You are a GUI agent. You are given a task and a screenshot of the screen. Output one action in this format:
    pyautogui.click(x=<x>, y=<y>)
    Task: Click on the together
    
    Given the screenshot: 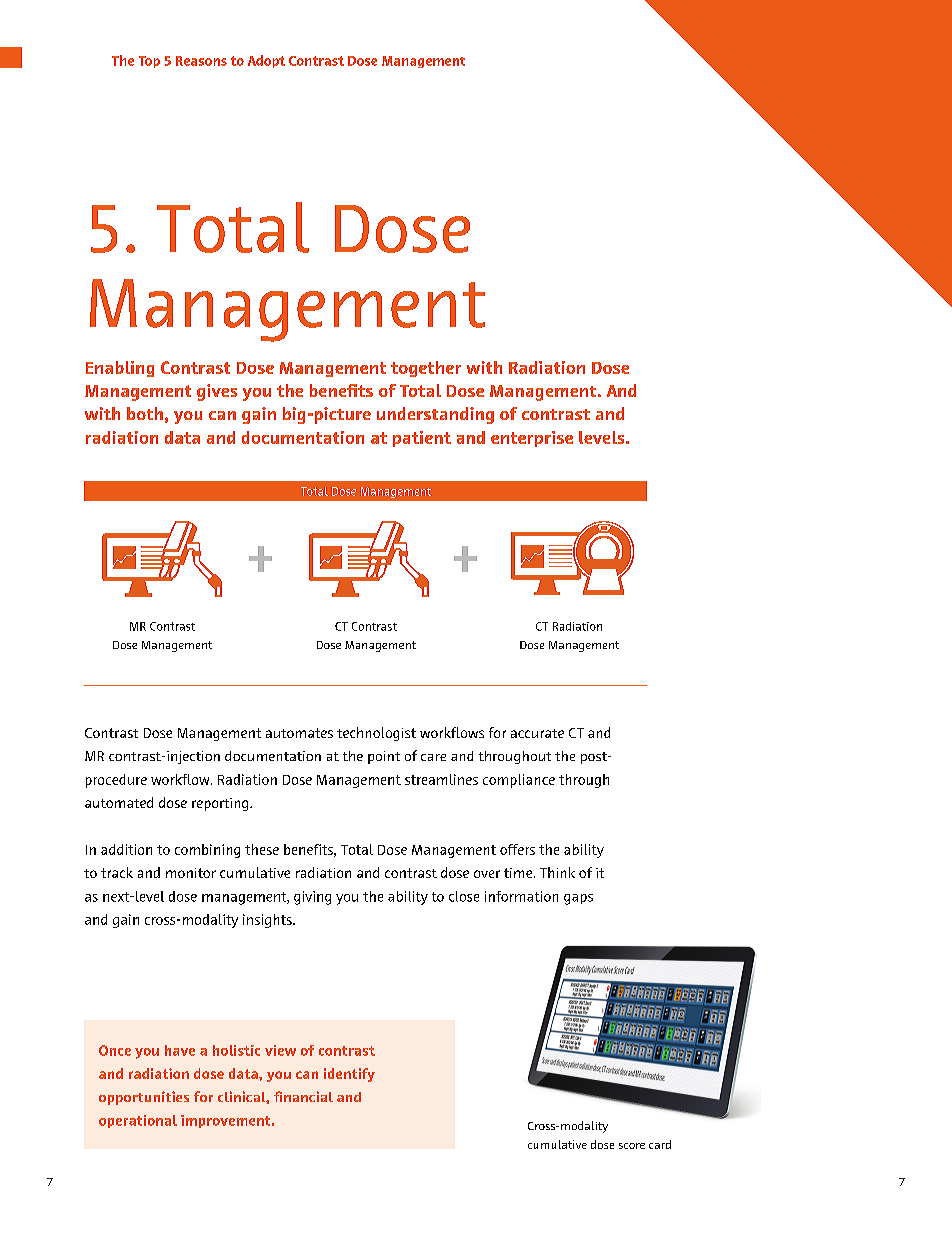 What is the action you would take?
    pyautogui.click(x=426, y=369)
